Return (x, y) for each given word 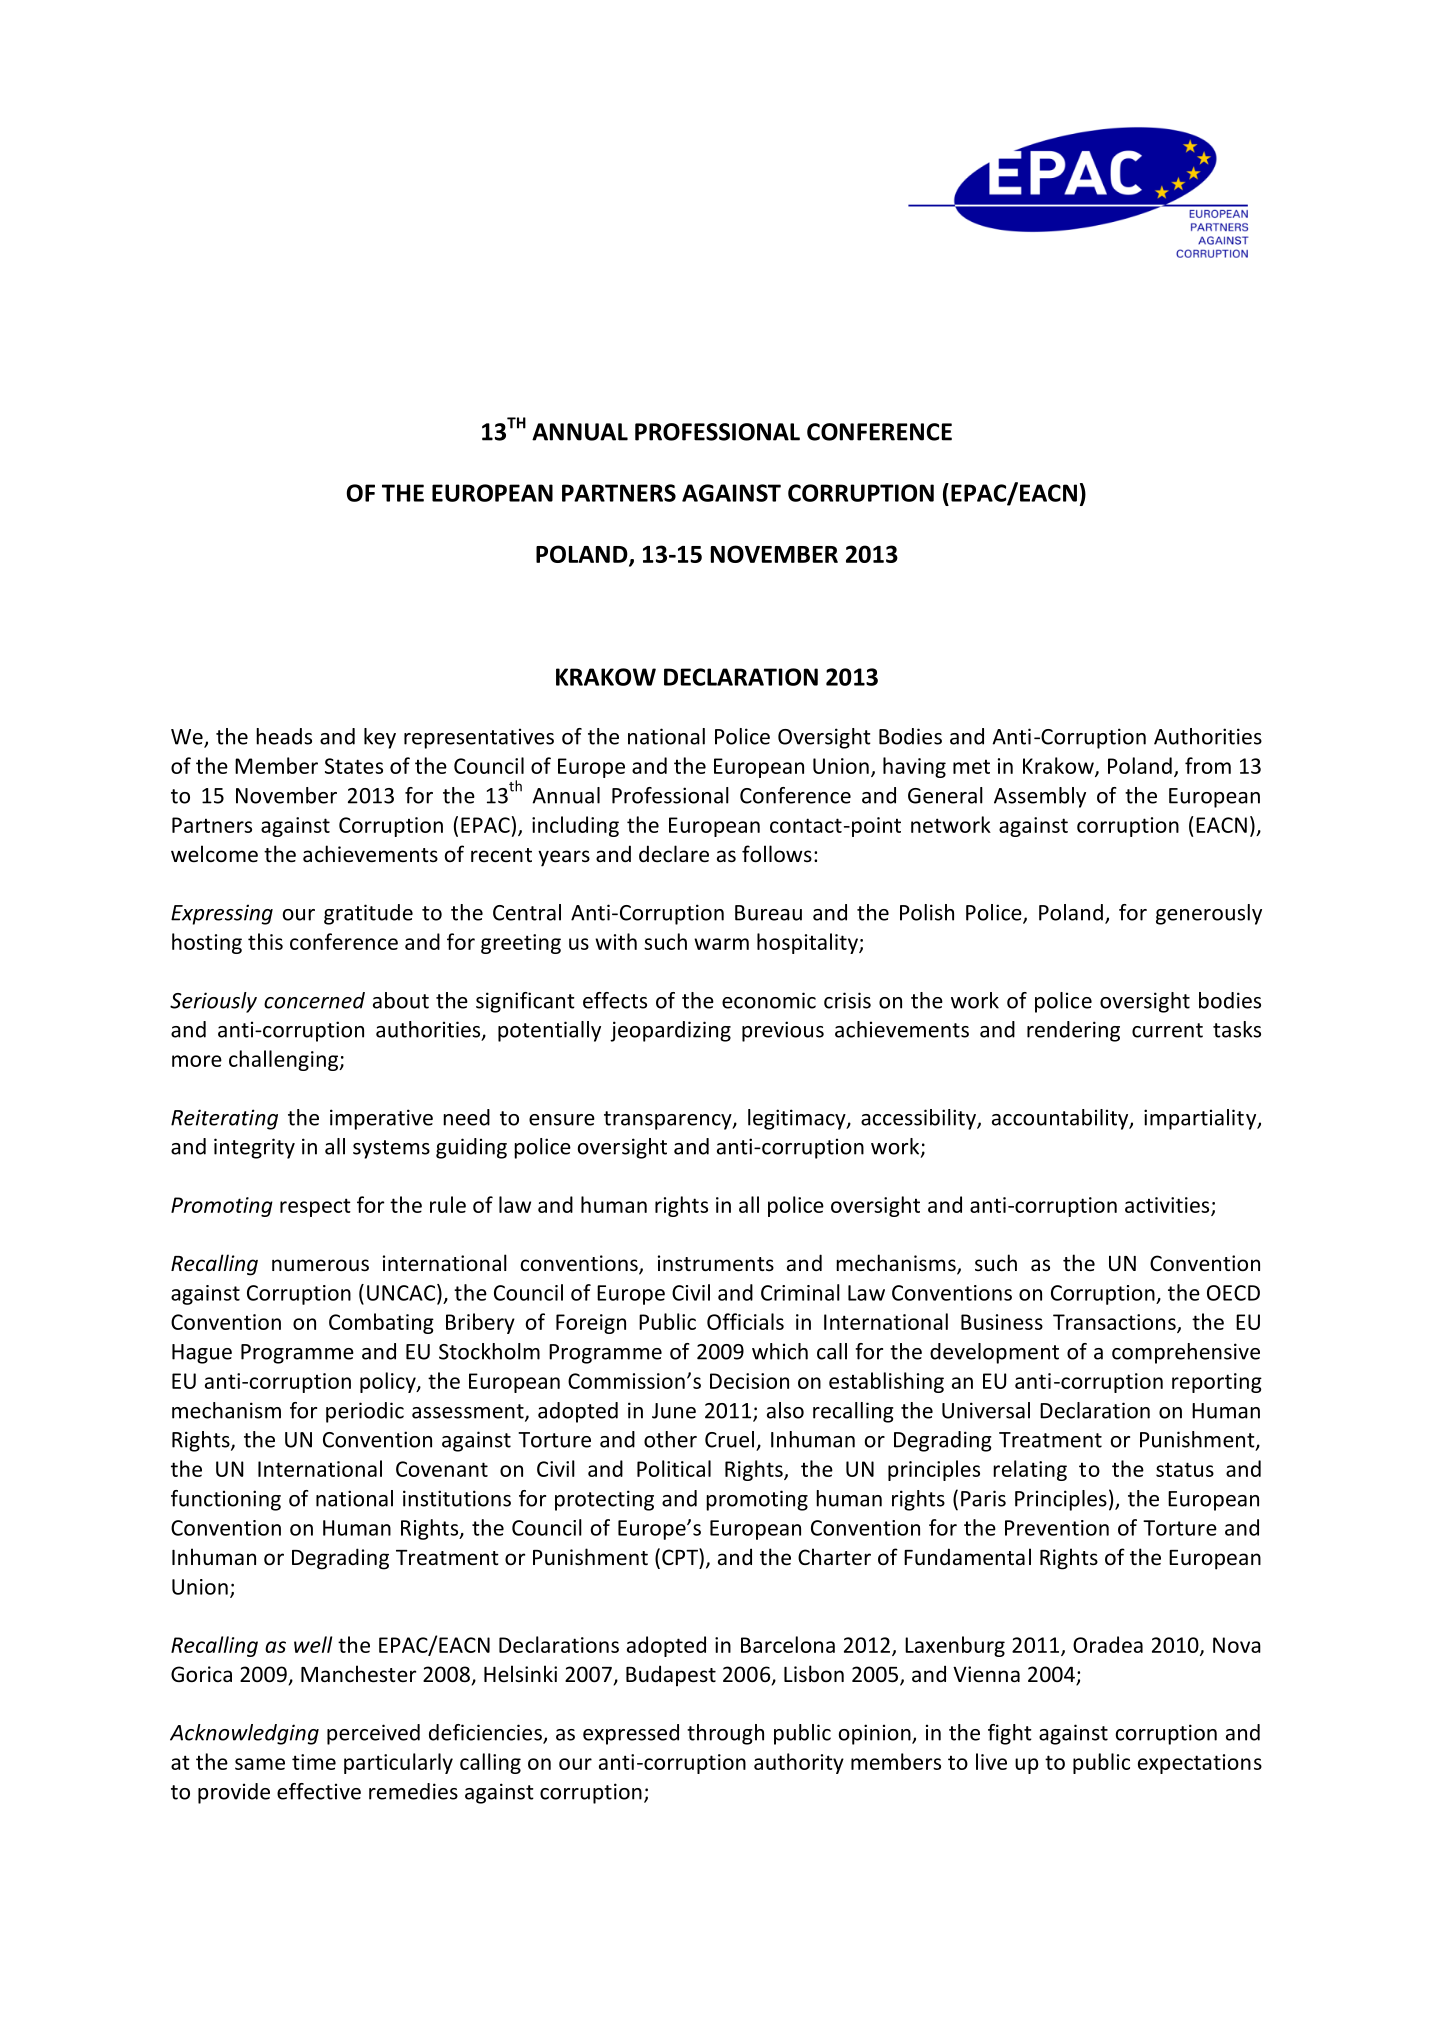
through (725, 1734)
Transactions (1115, 1323)
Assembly (1040, 797)
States (354, 766)
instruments (716, 1263)
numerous (320, 1265)
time (314, 1762)
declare (674, 854)
